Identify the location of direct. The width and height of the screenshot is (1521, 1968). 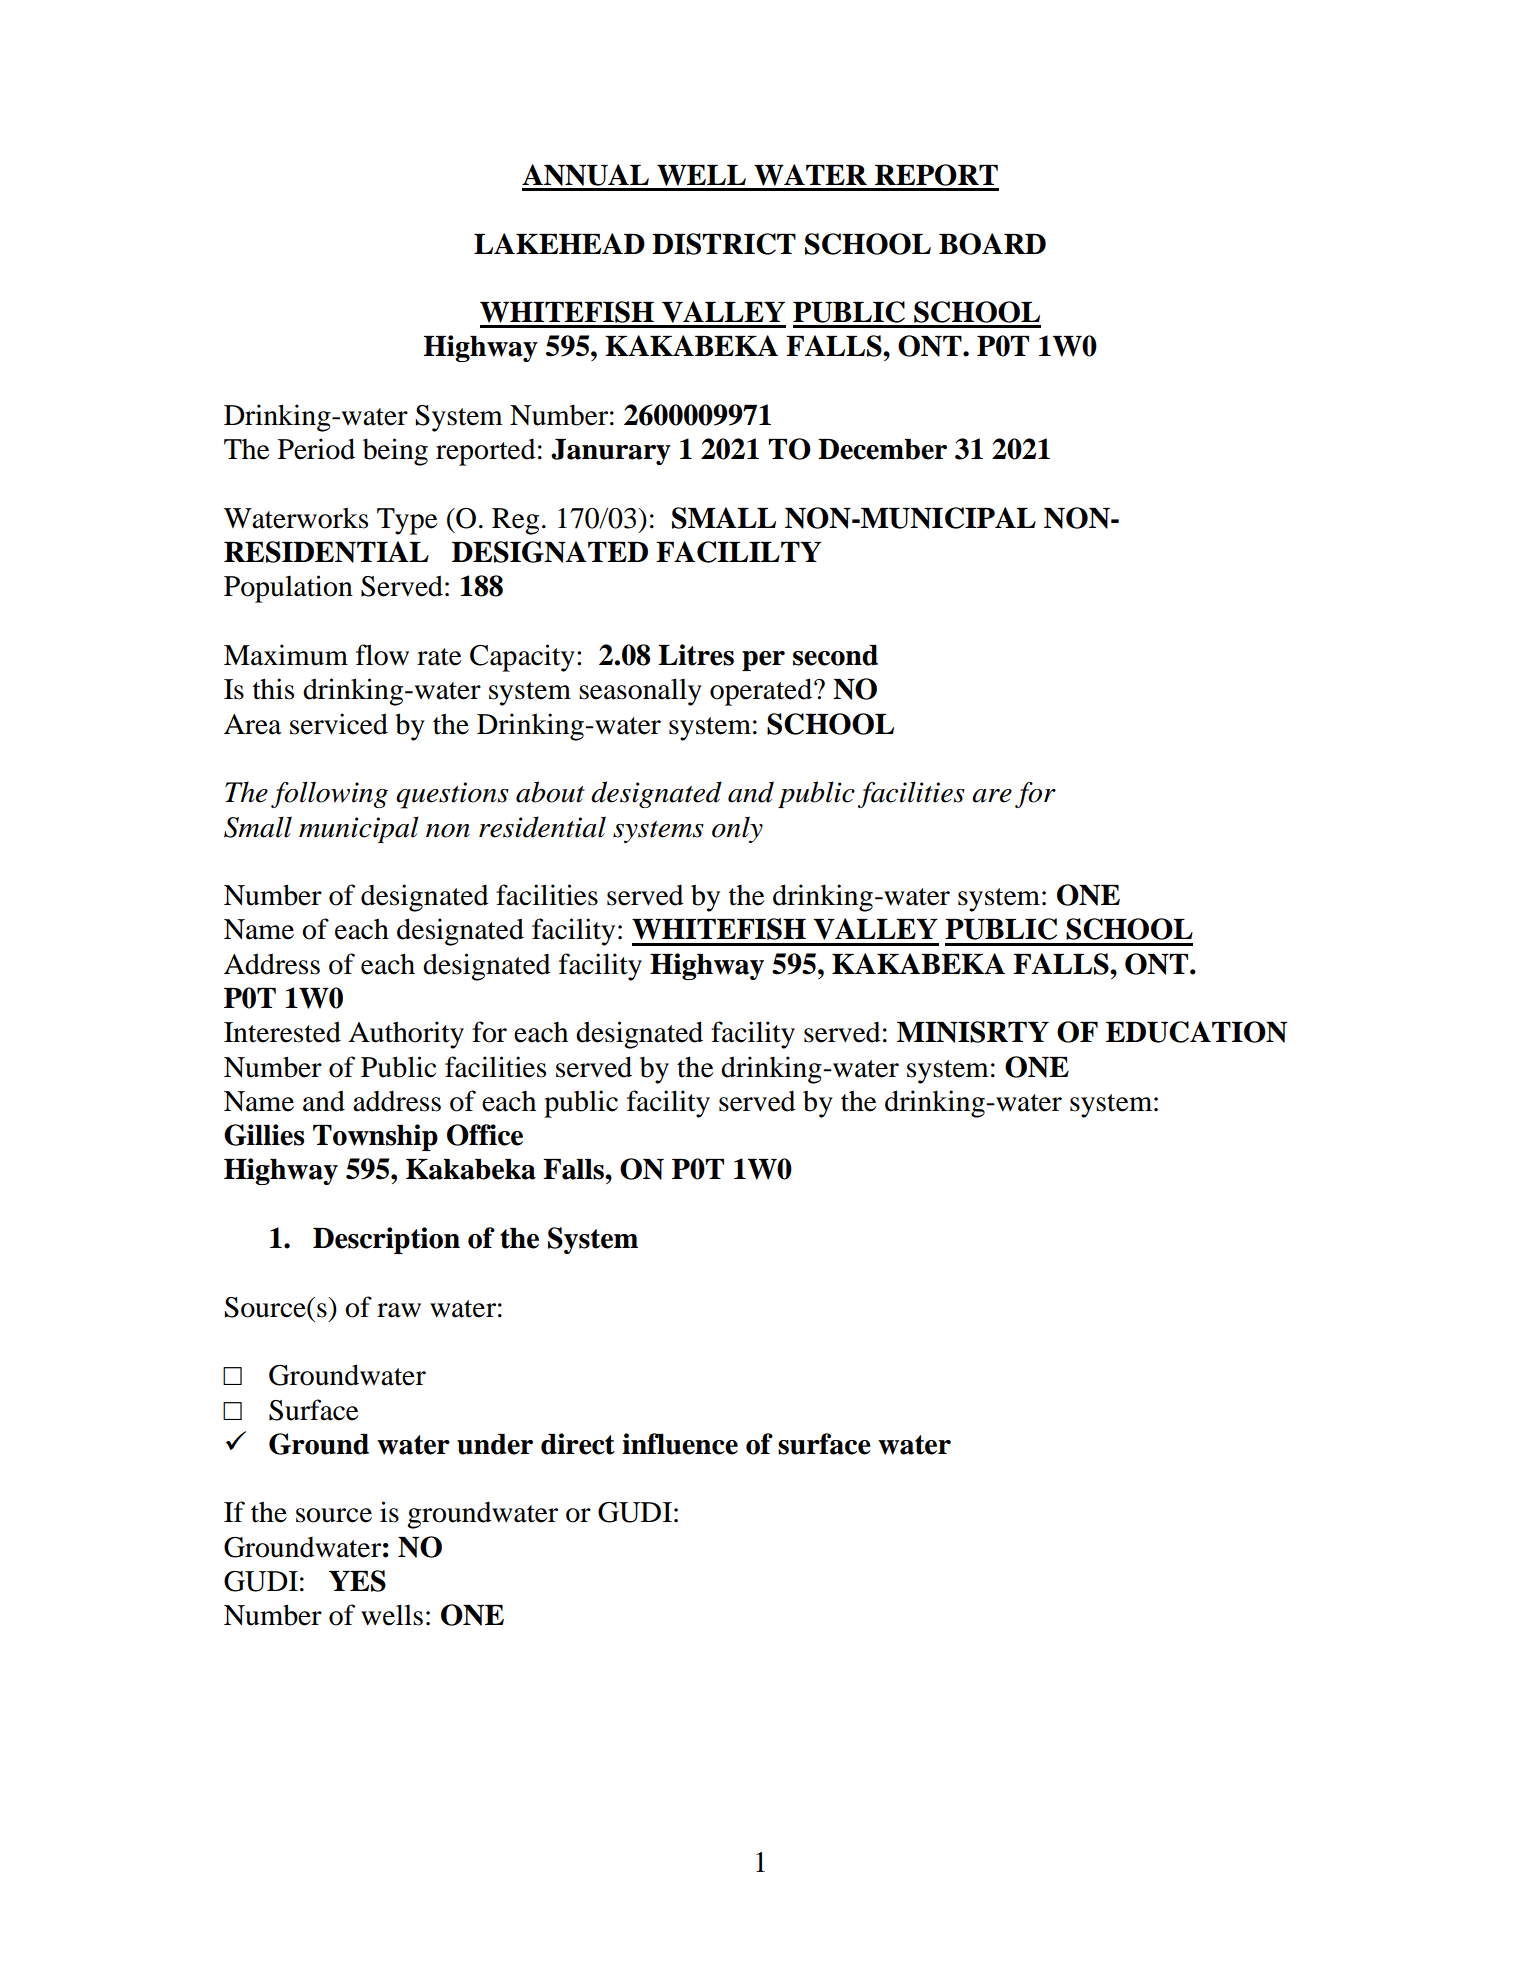
(578, 1444).
